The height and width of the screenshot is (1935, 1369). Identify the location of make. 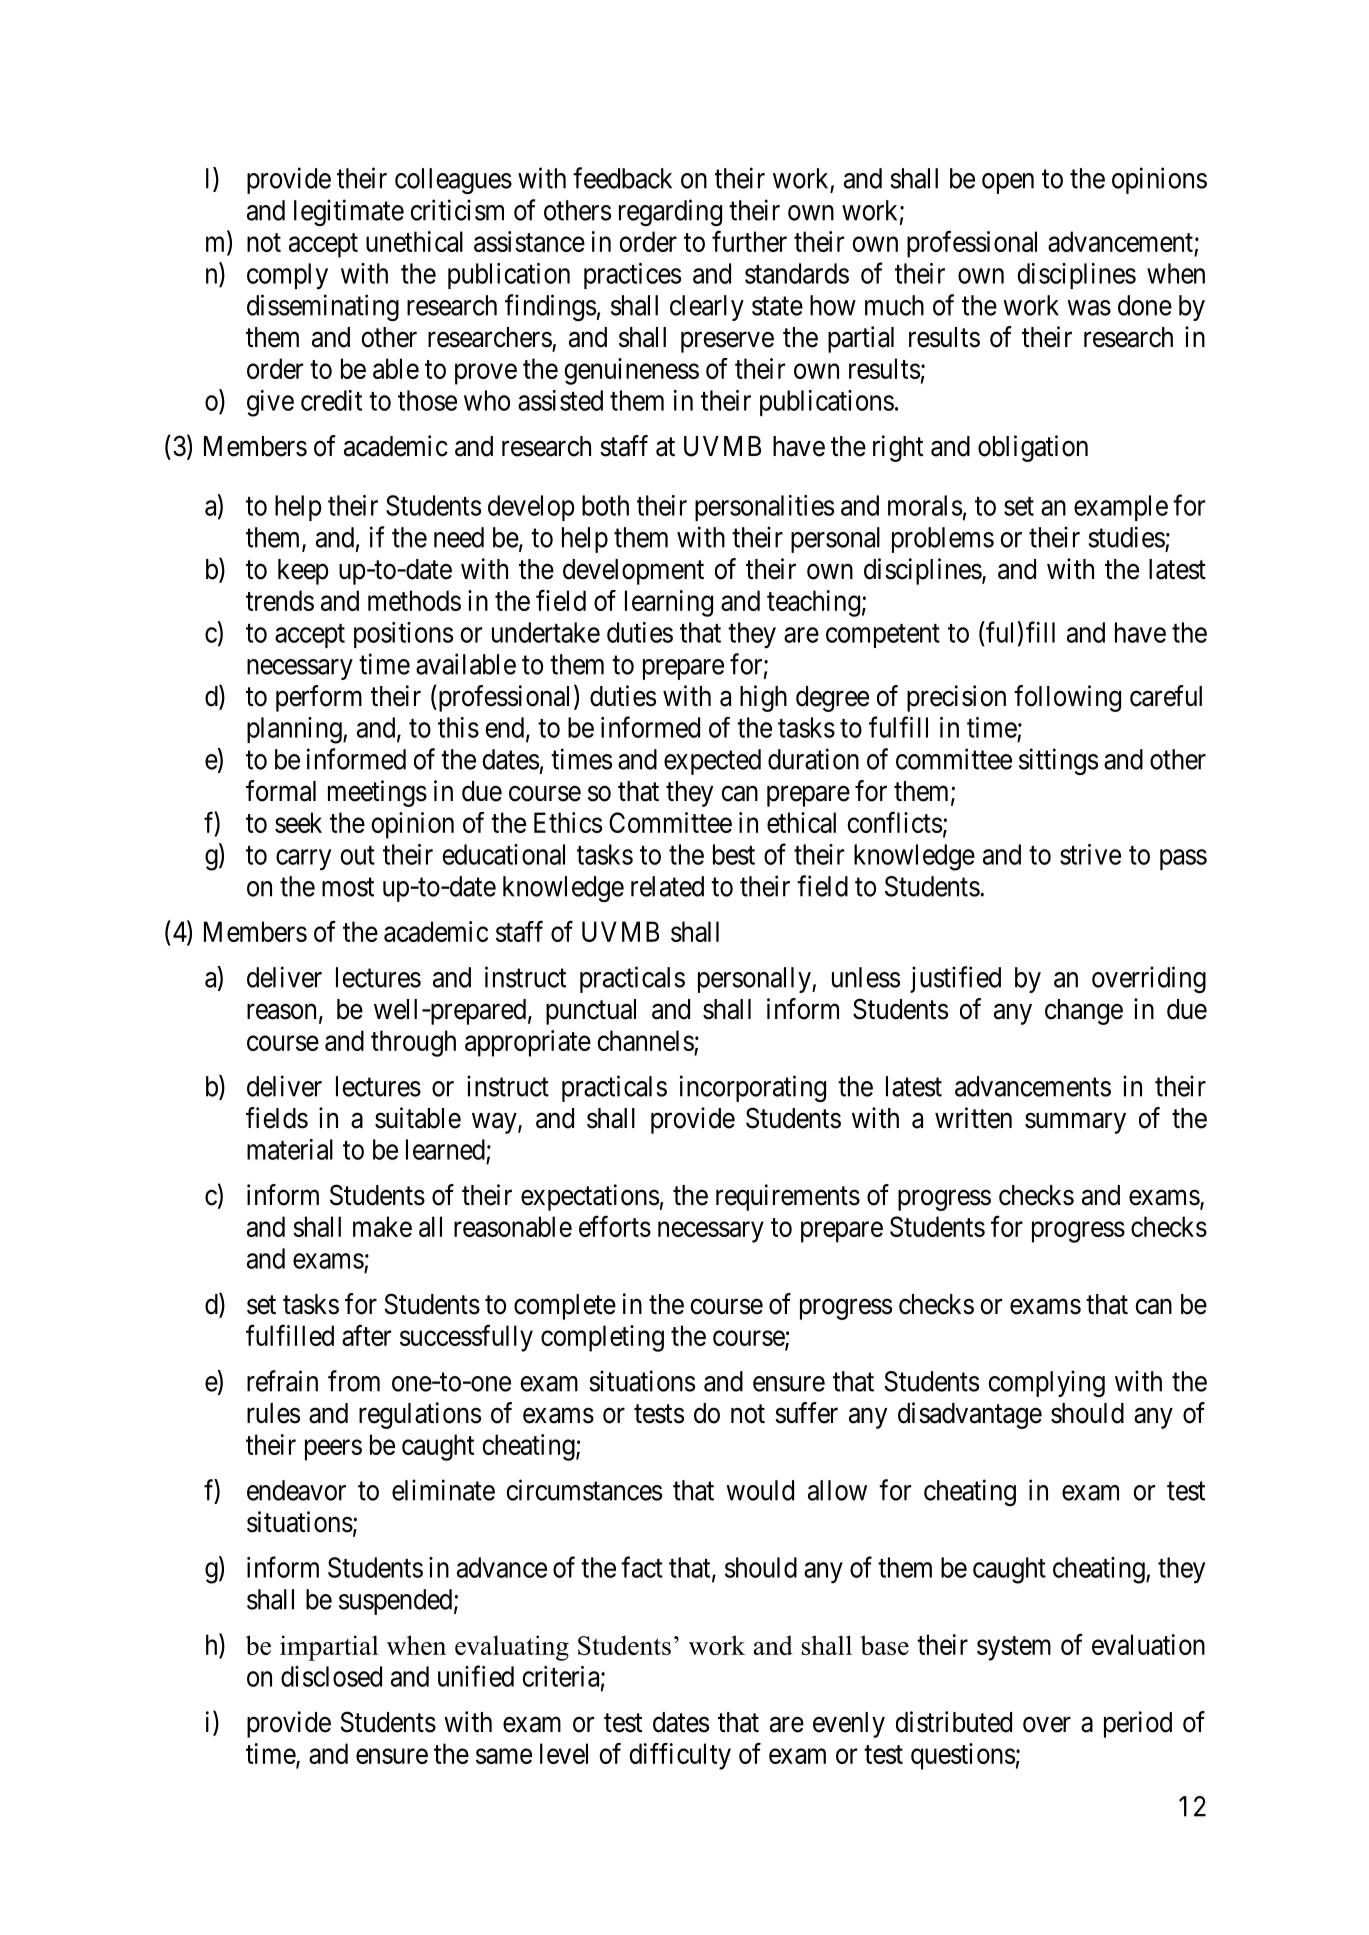
(382, 1226).
